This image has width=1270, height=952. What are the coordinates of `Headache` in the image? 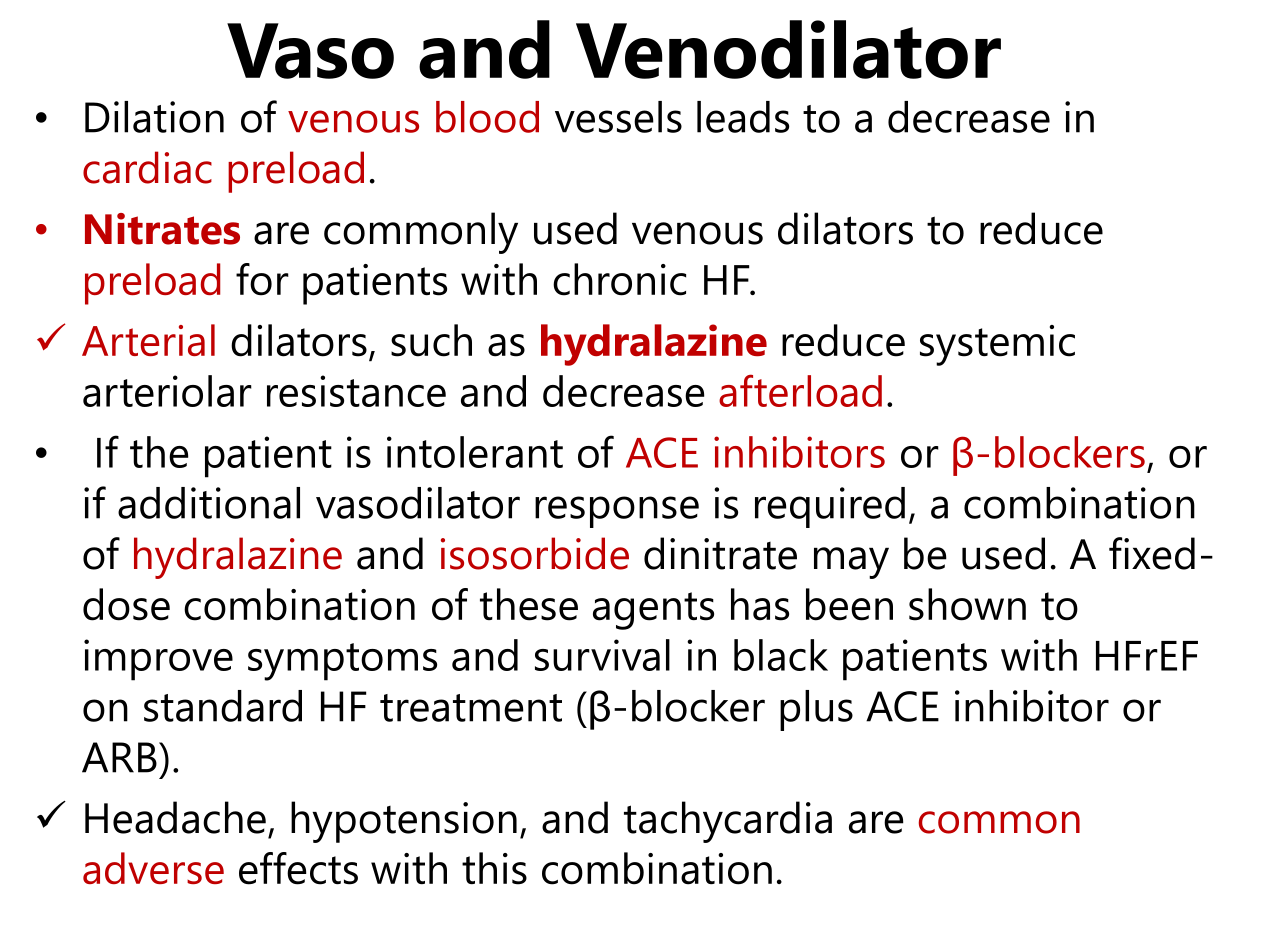 It's located at (175, 817).
